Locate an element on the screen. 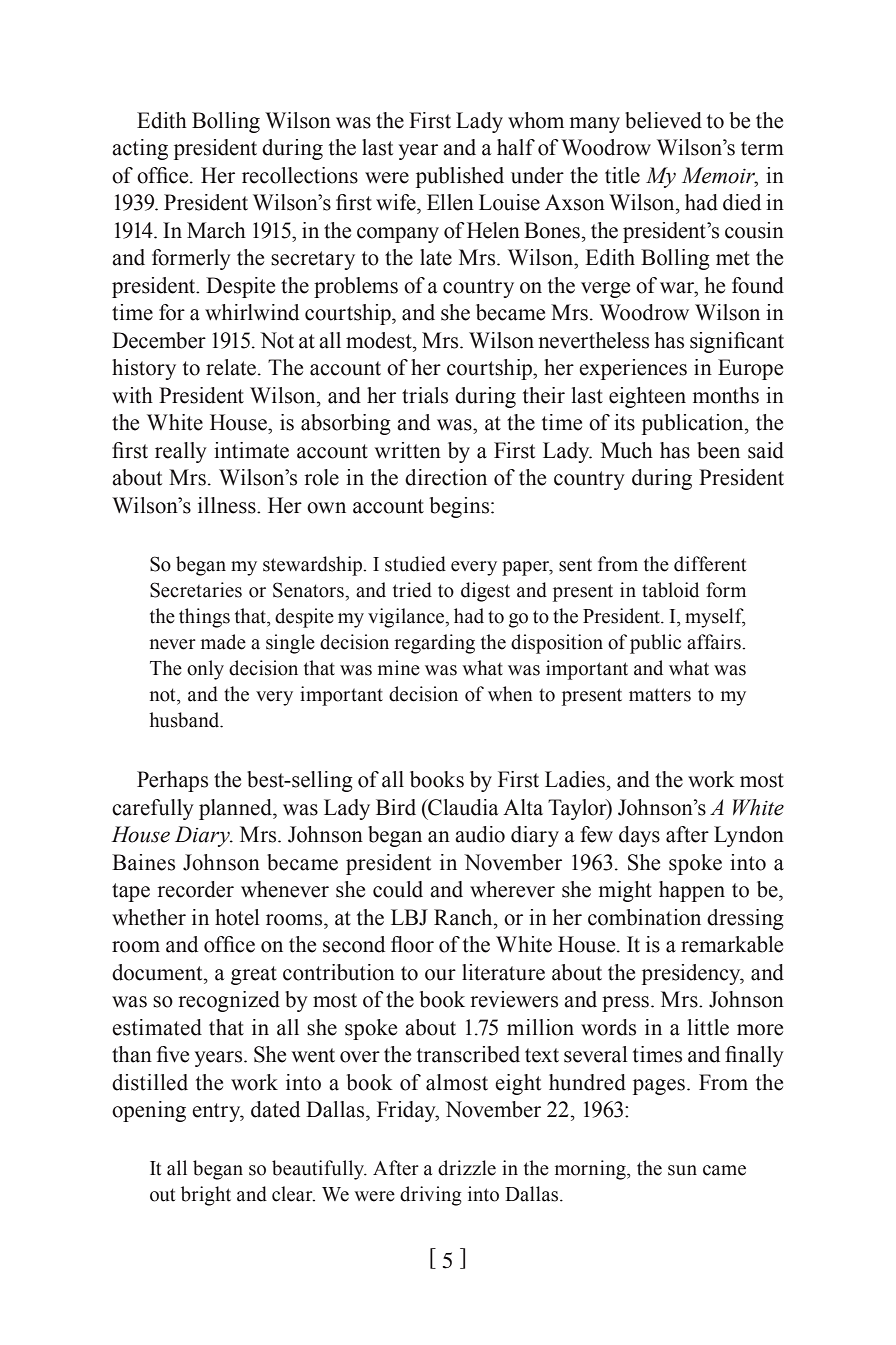 The image size is (896, 1345). really is located at coordinates (181, 452).
